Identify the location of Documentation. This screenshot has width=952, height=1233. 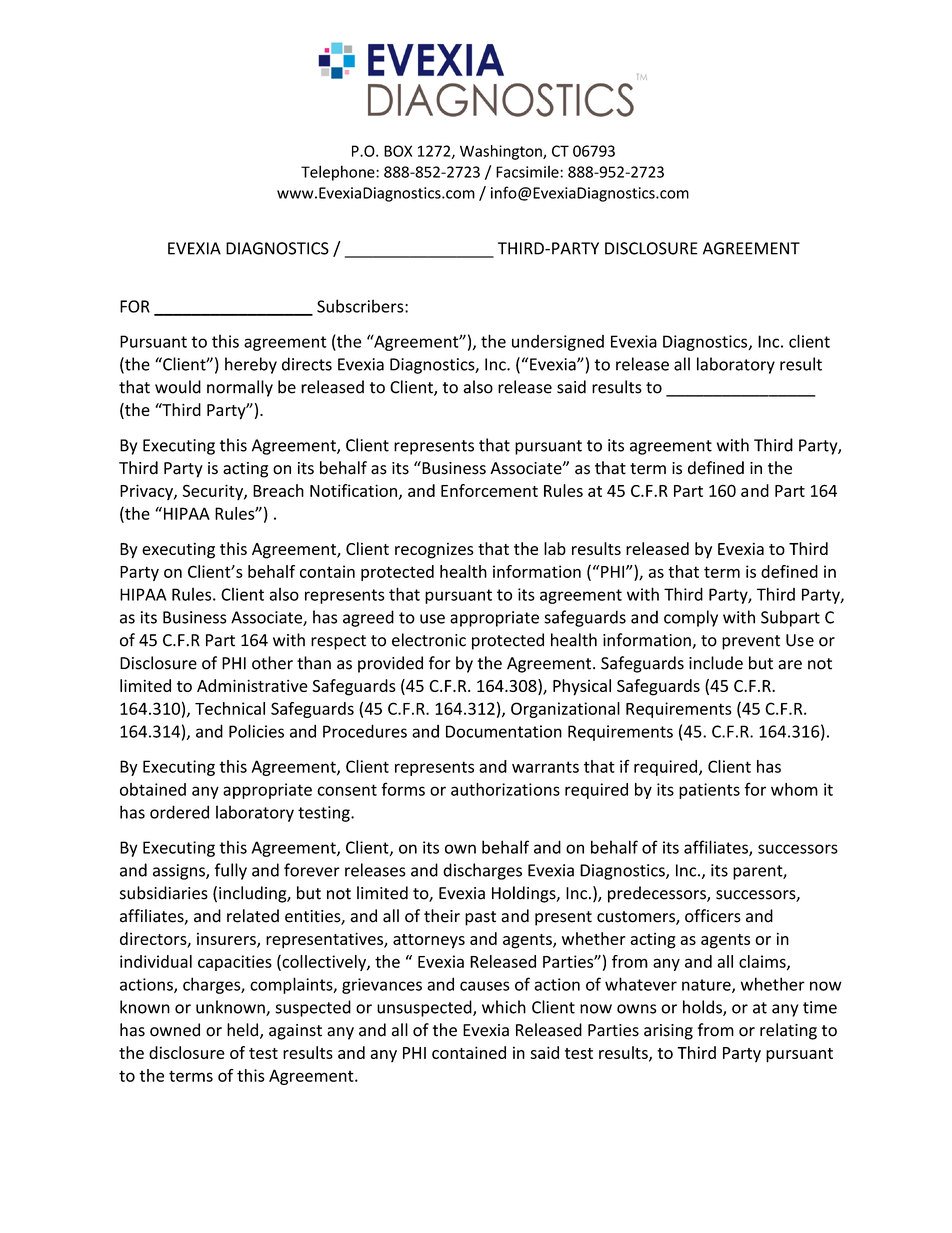
(504, 731).
